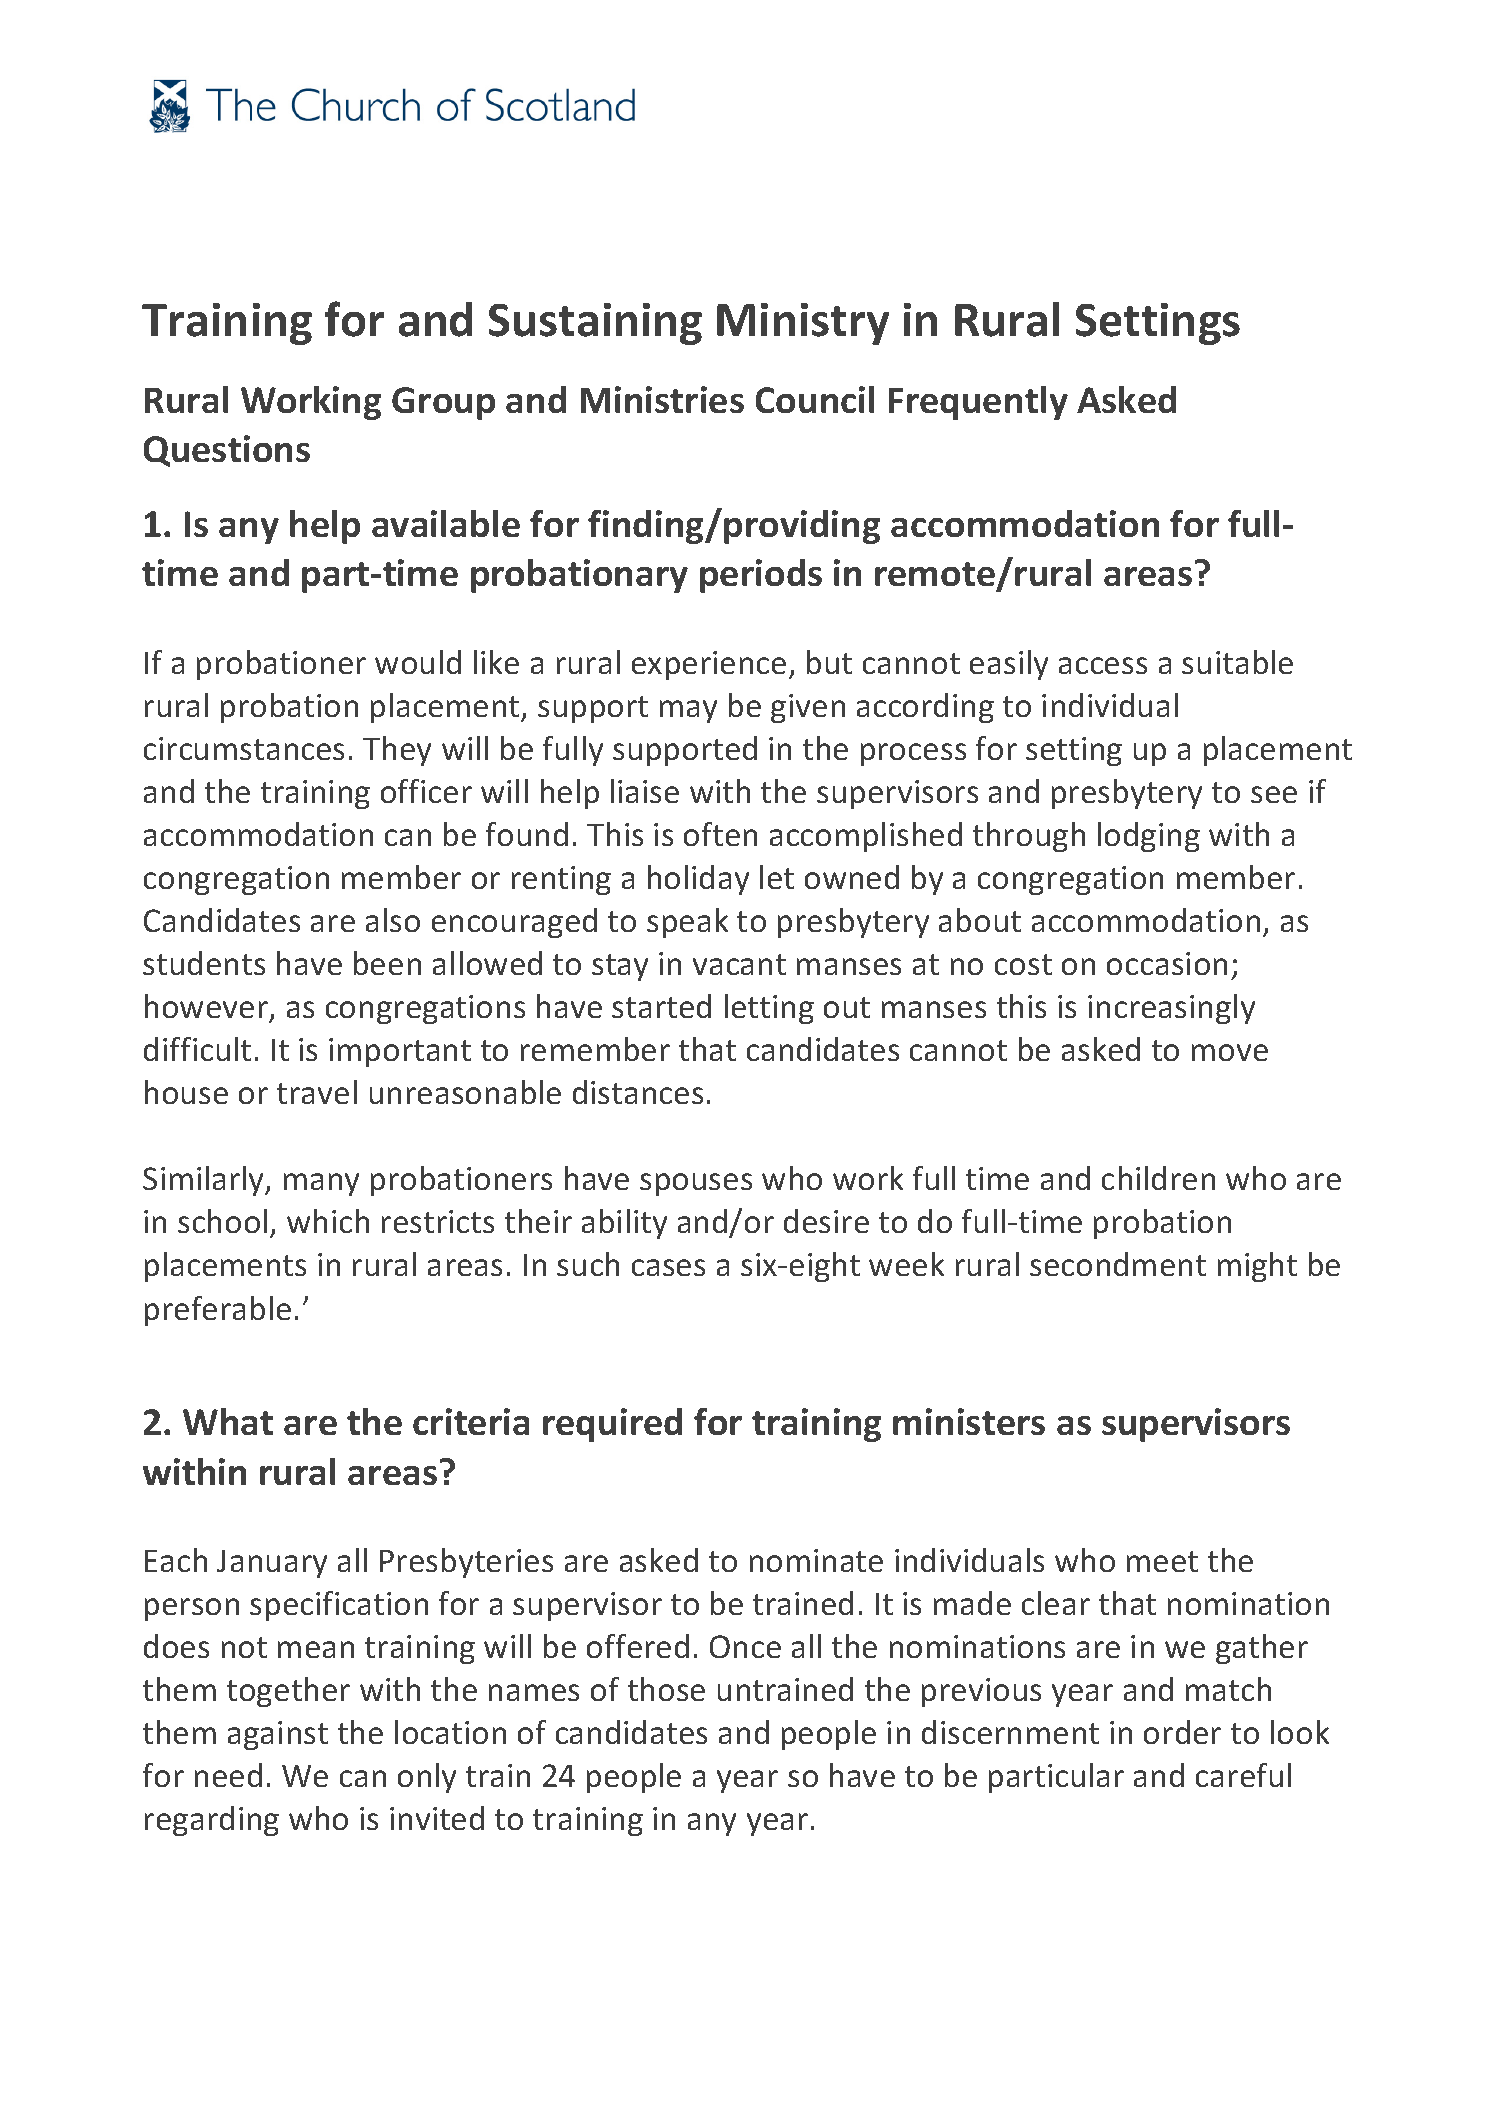 This screenshot has height=2121, width=1499. I want to click on required, so click(612, 1425).
